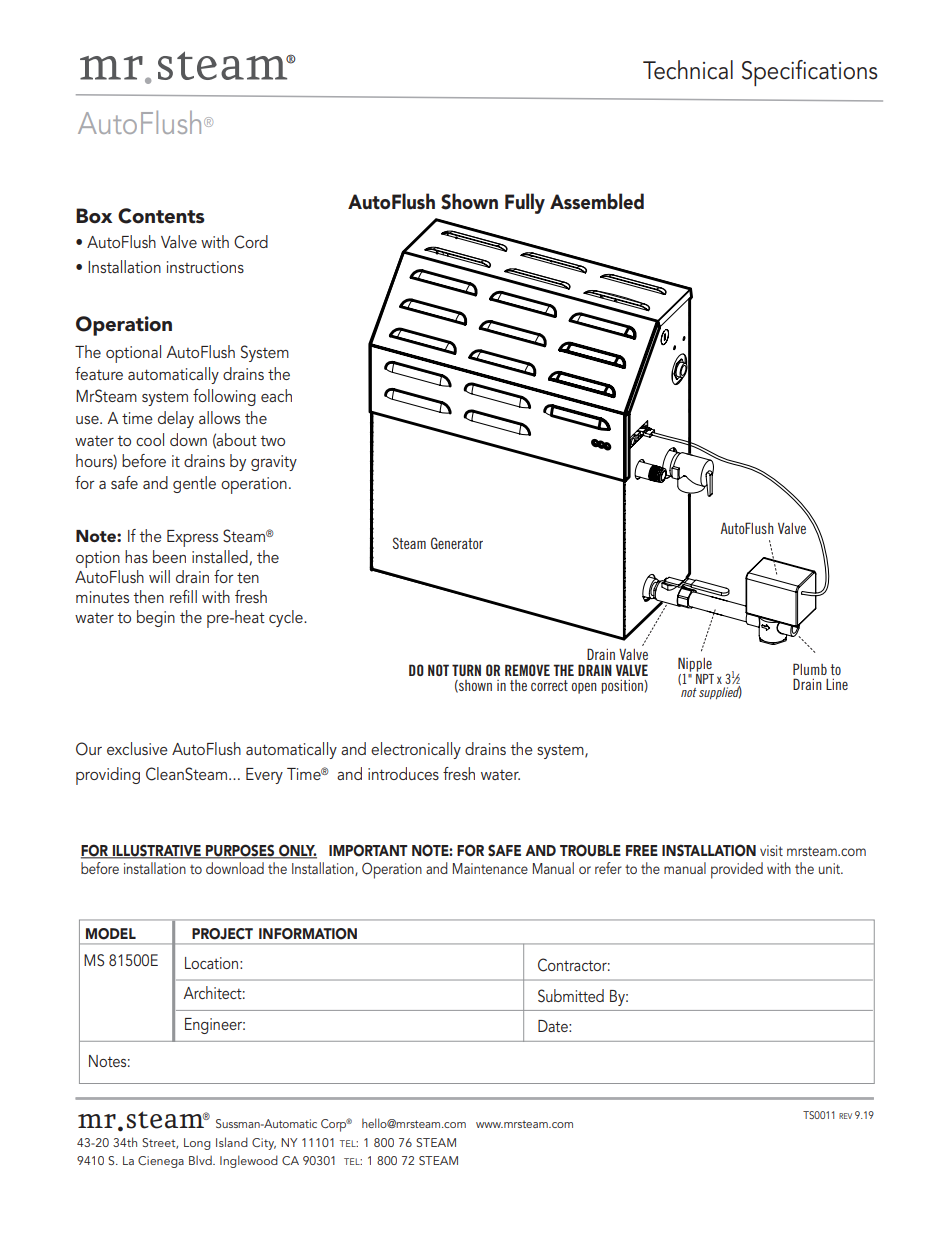 Image resolution: width=952 pixels, height=1233 pixels. I want to click on Contents, so click(161, 216).
